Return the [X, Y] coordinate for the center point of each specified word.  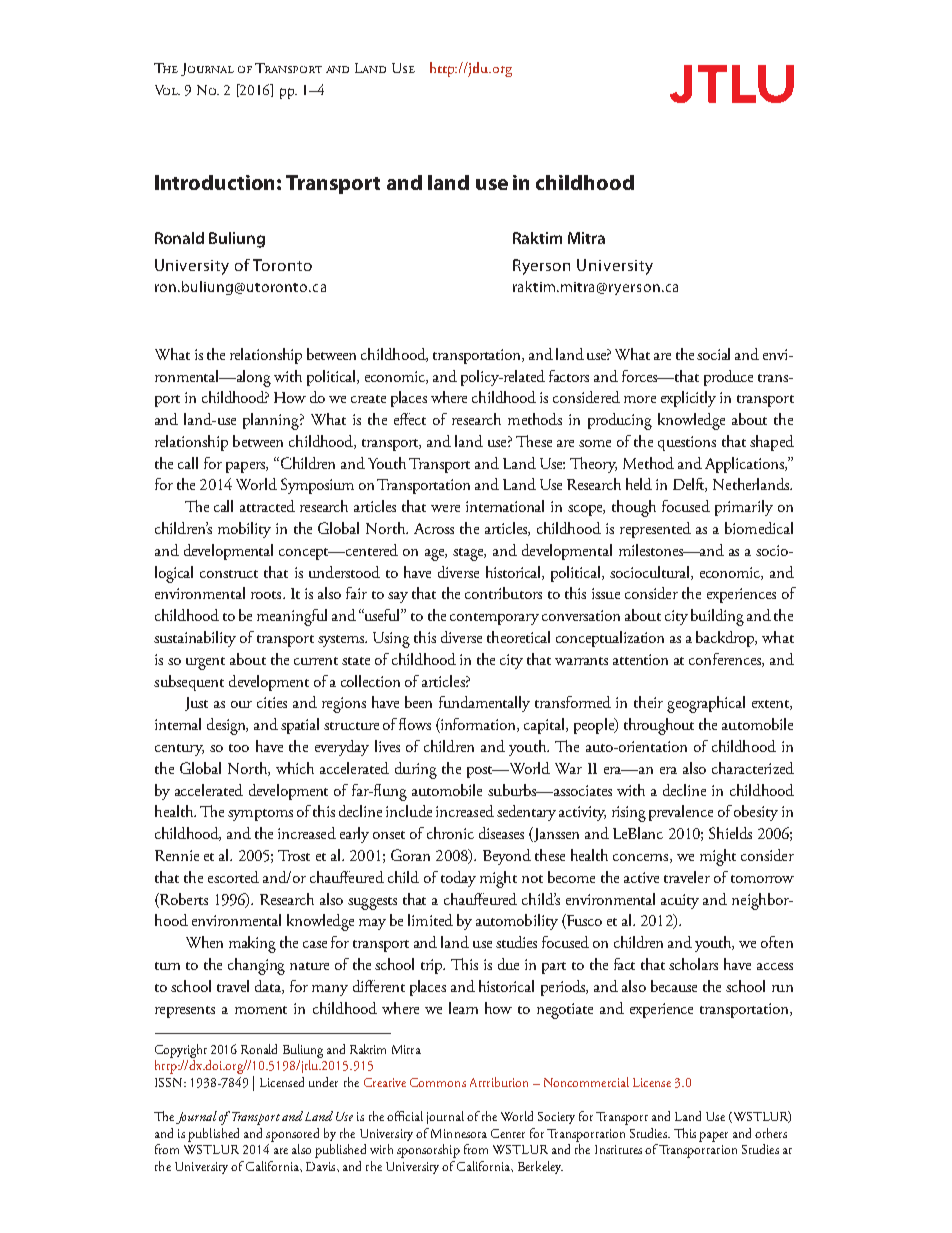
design [227, 726]
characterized [753, 768]
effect [410, 419]
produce [728, 378]
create [368, 399]
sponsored [292, 1135]
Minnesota [459, 1133]
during [416, 770]
